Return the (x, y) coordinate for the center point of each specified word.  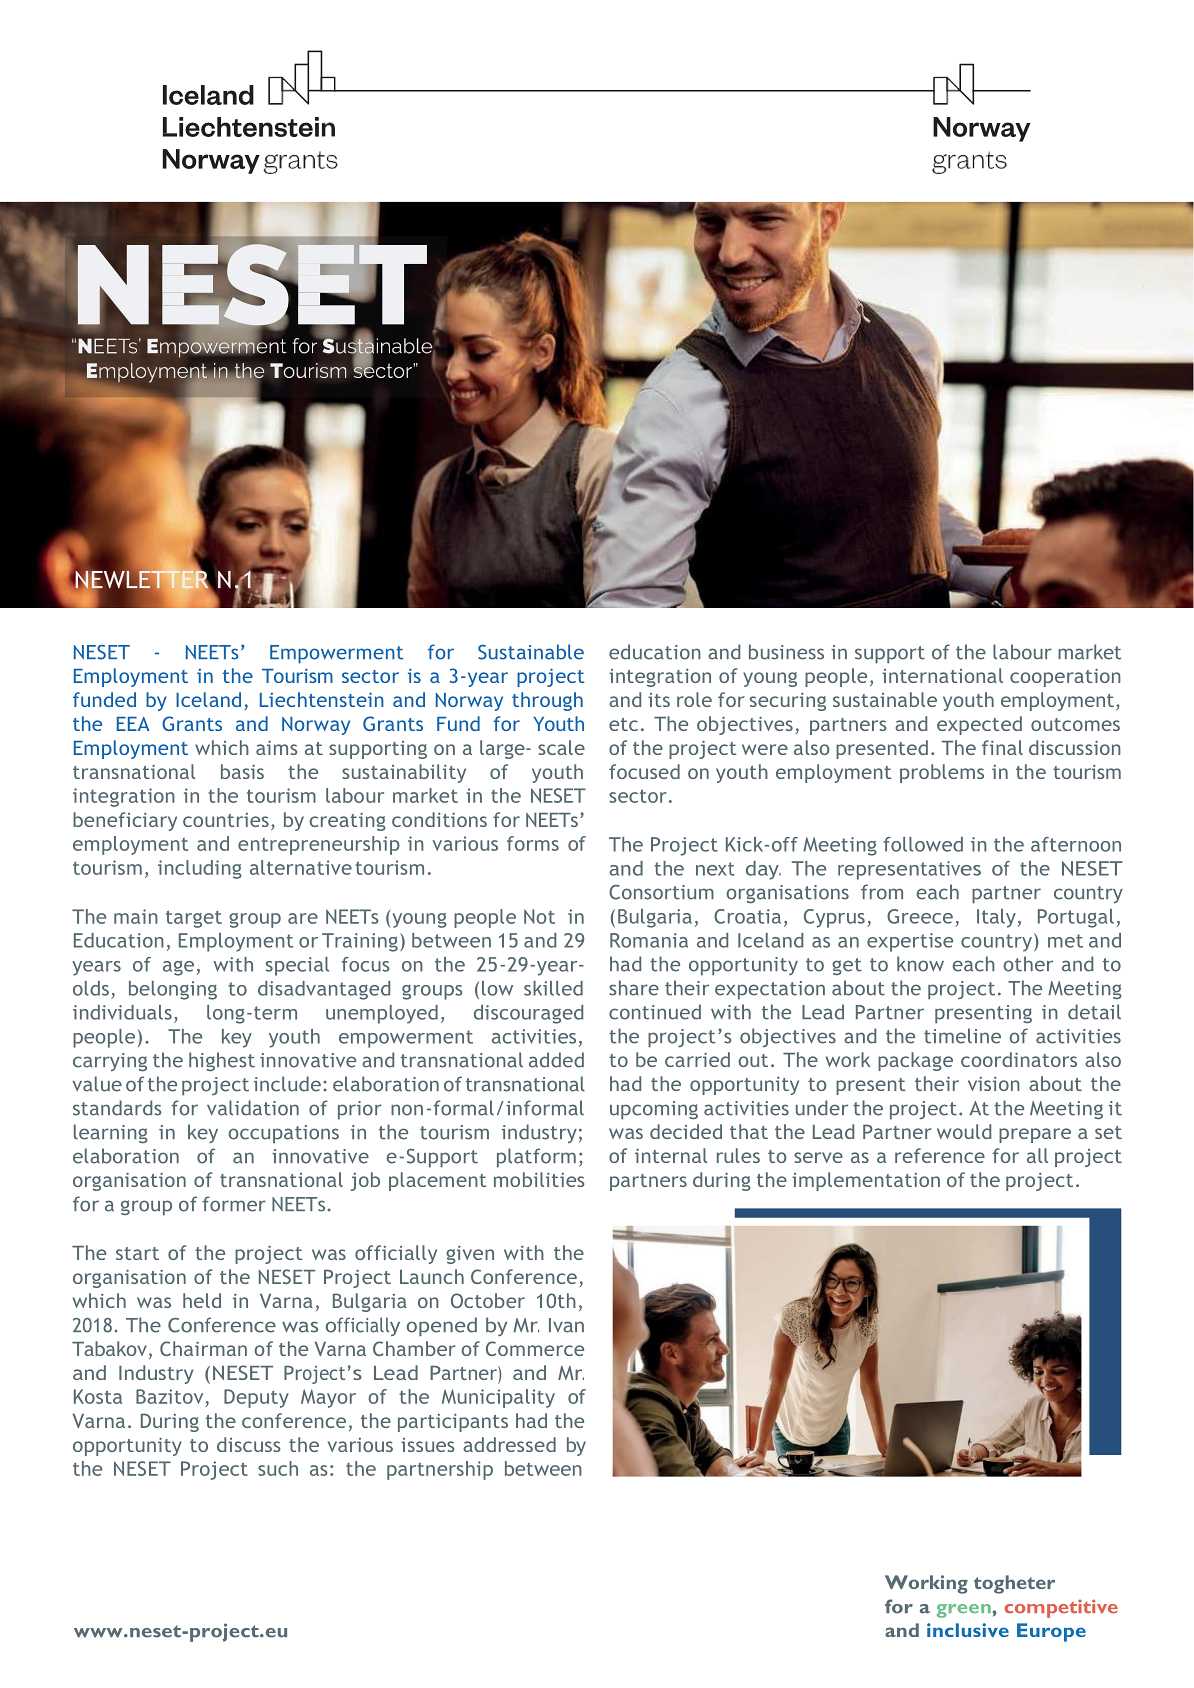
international (942, 675)
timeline (962, 1036)
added (556, 1060)
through (547, 701)
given (470, 1255)
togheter (1014, 1584)
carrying (110, 1062)
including (200, 869)
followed (923, 844)
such (278, 1468)
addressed (509, 1444)
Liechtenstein (322, 699)
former (234, 1204)
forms (533, 843)
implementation (866, 1181)
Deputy (256, 1398)
